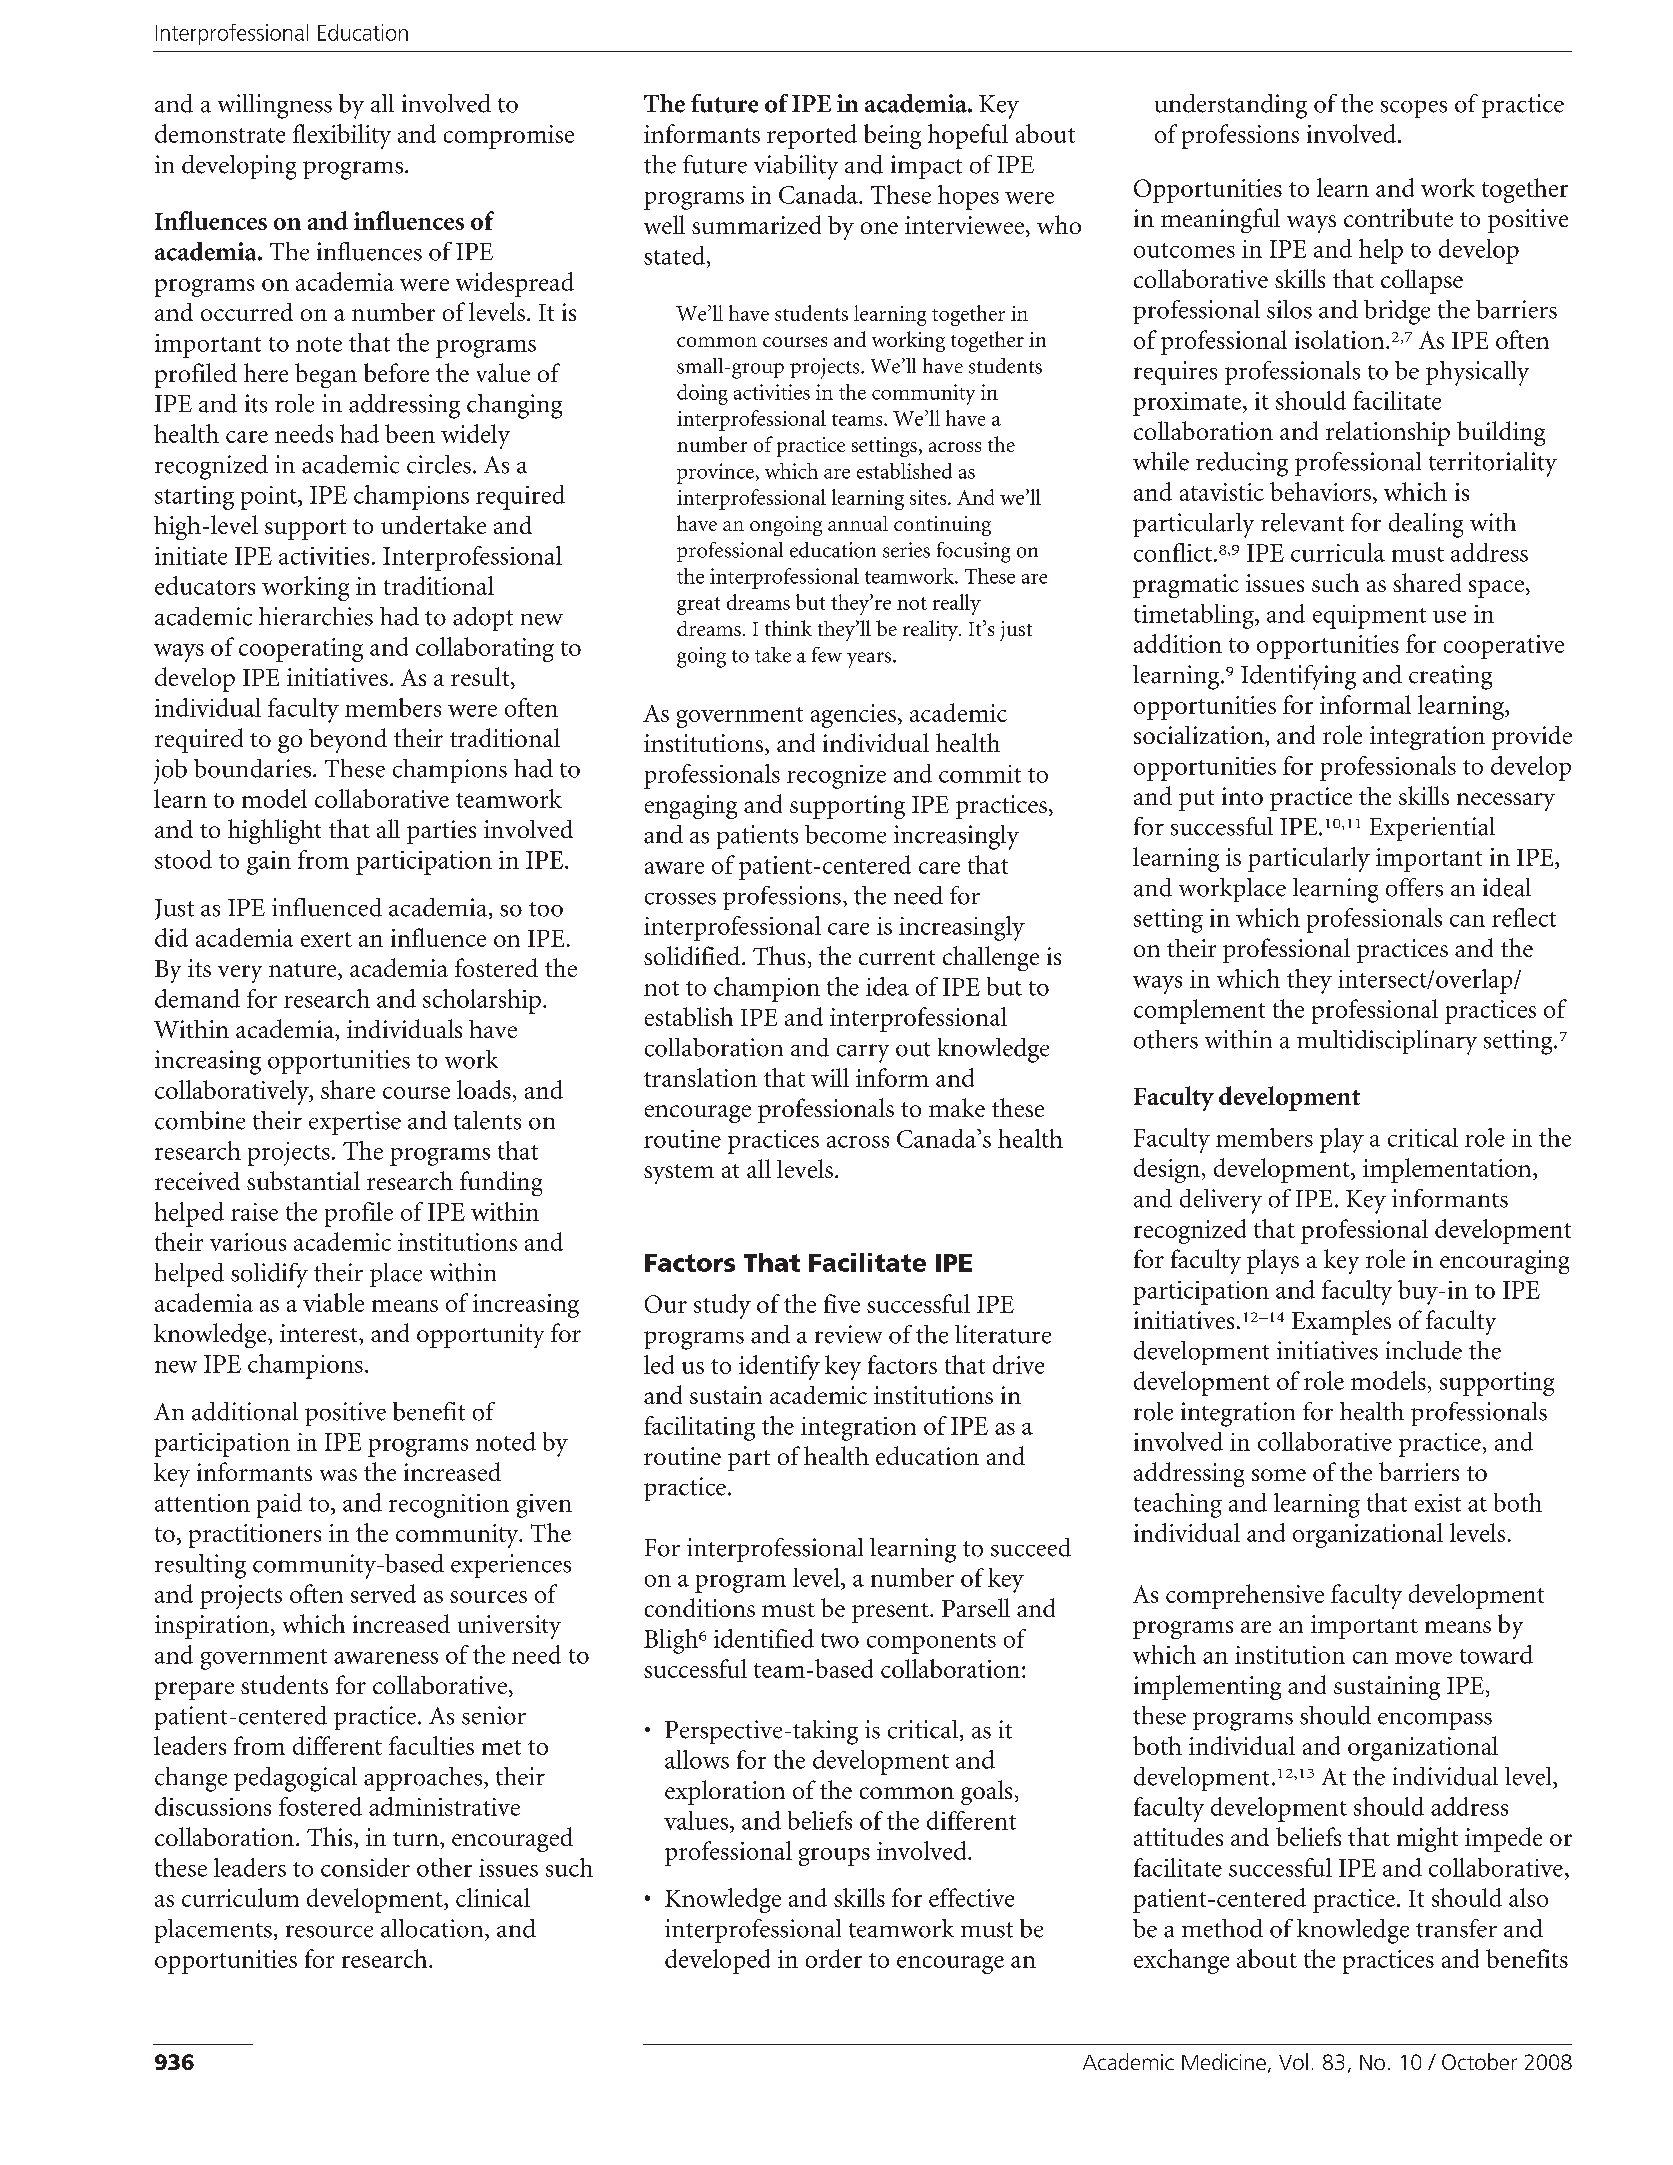 The image size is (1673, 2165). What do you see at coordinates (1424, 1350) in the image?
I see `include` at bounding box center [1424, 1350].
